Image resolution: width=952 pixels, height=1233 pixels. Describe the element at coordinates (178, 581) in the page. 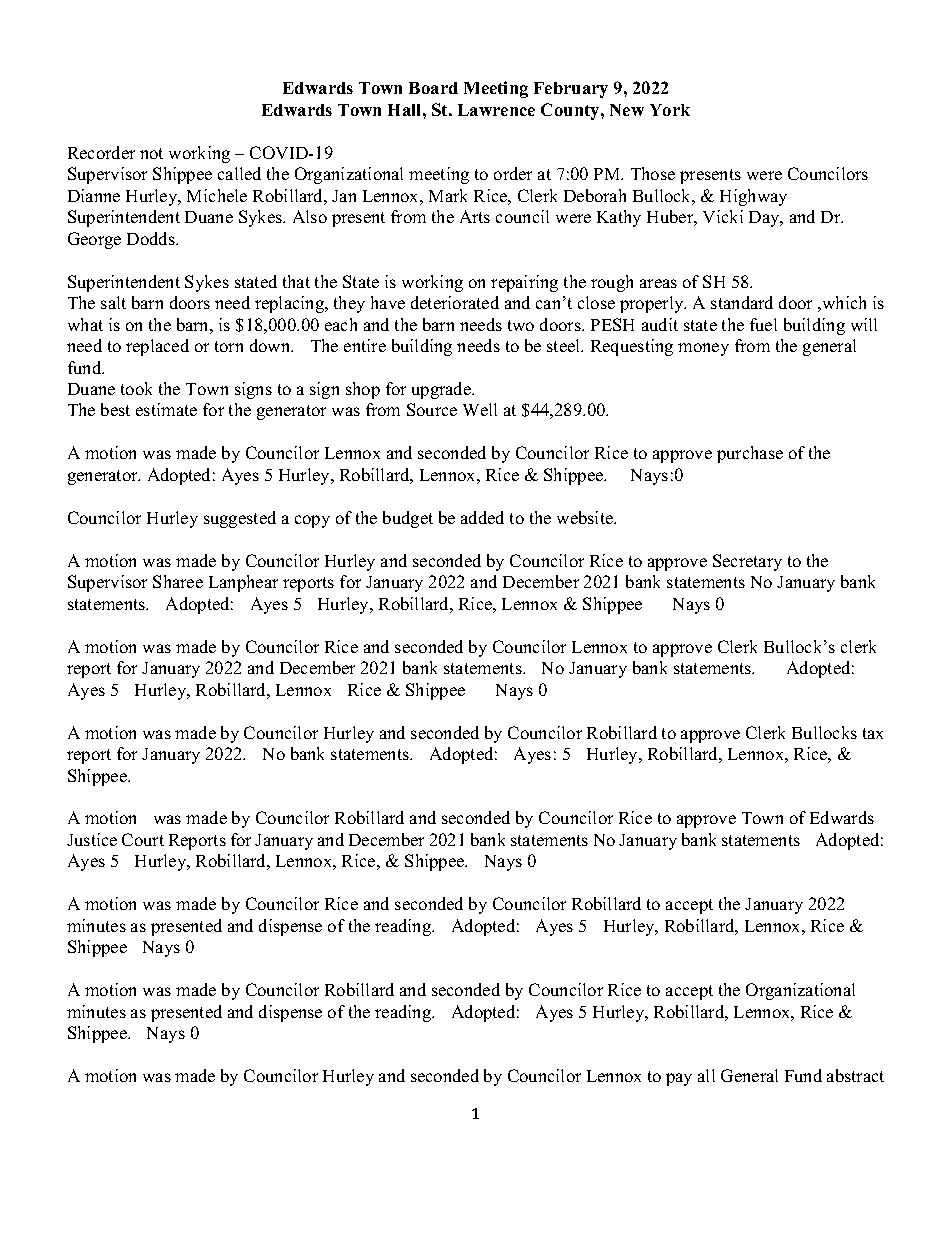

I see `Sharee` at that location.
